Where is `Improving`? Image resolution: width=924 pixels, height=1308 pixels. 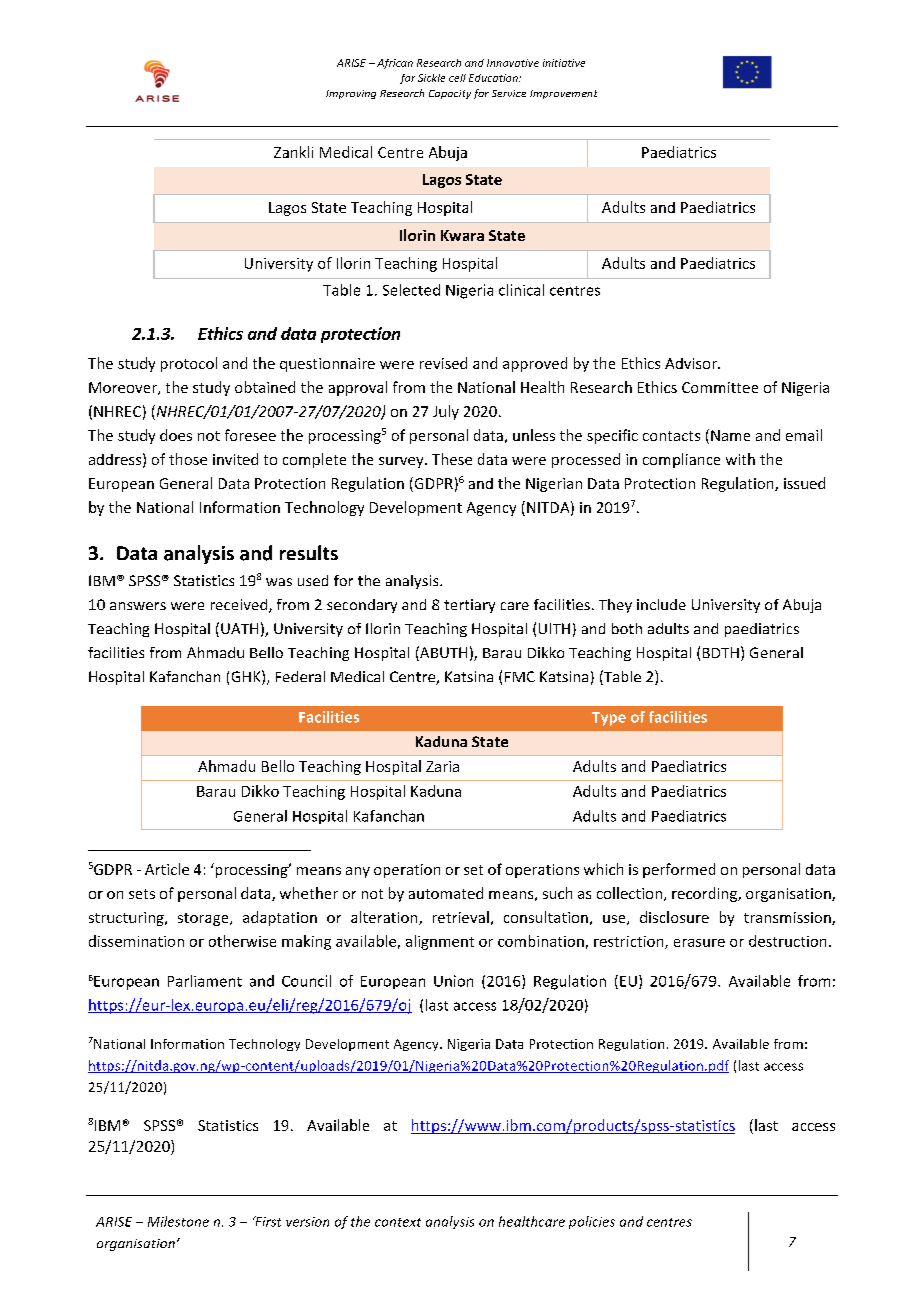 Improving is located at coordinates (351, 94).
